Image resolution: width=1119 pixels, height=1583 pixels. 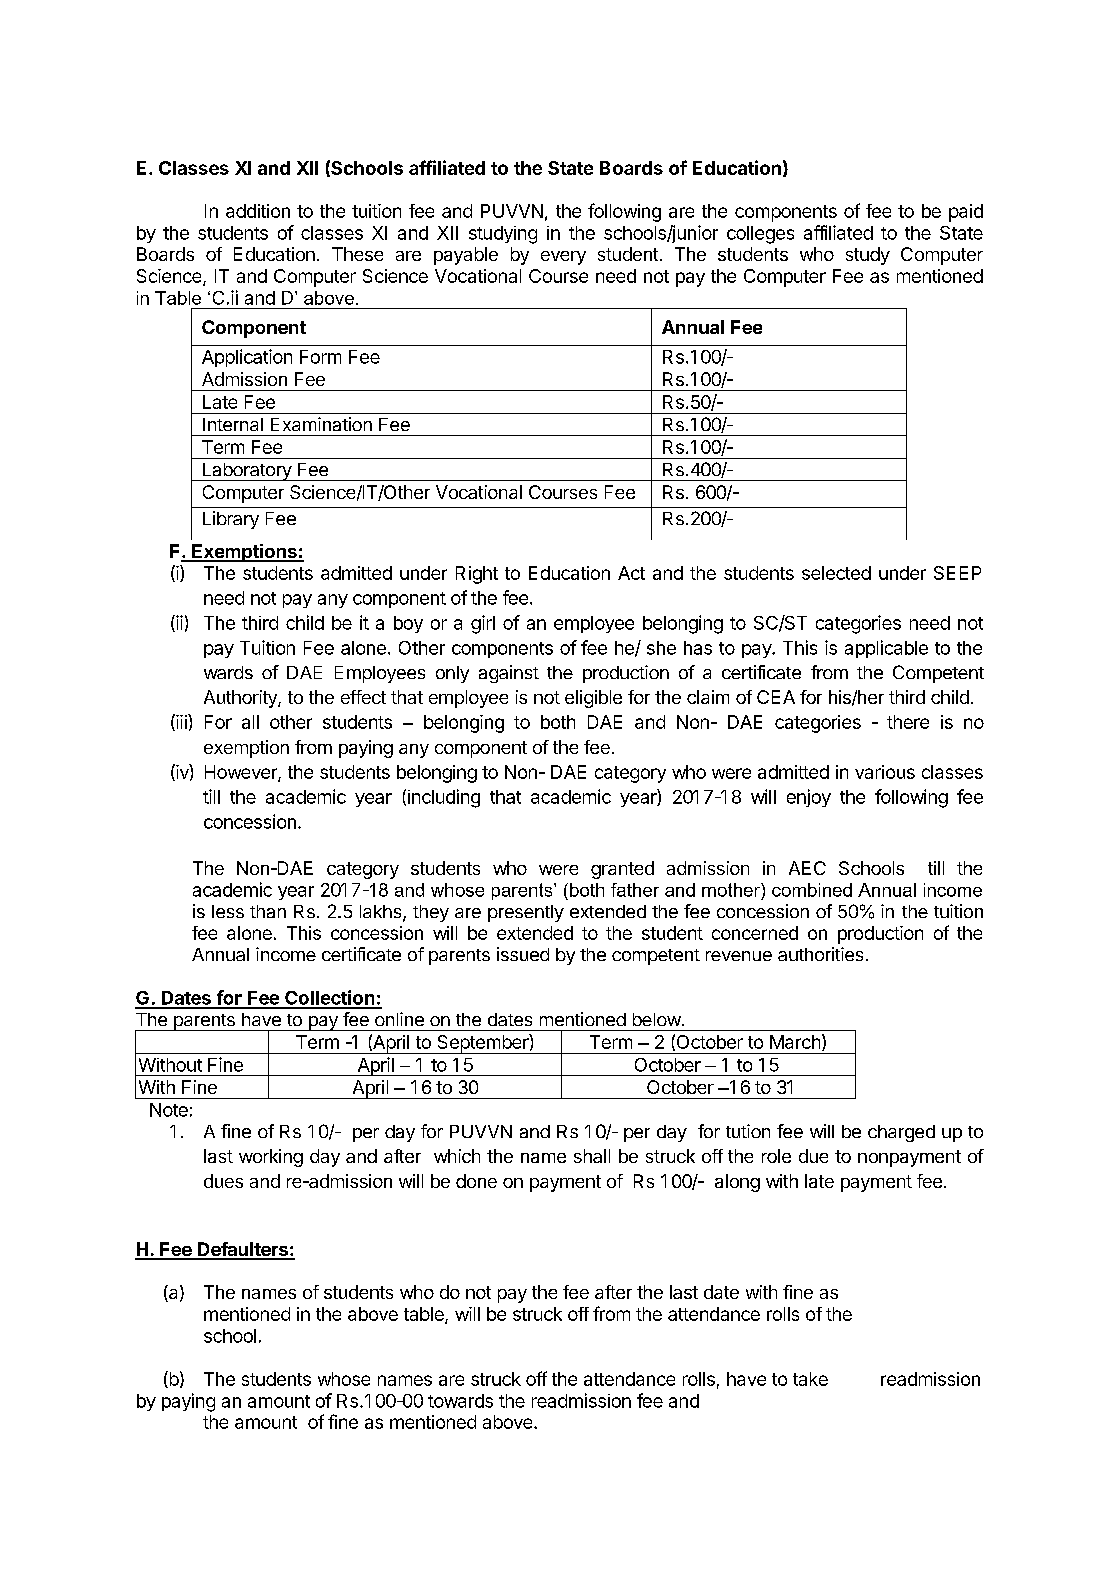 I want to click on various, so click(x=885, y=772).
